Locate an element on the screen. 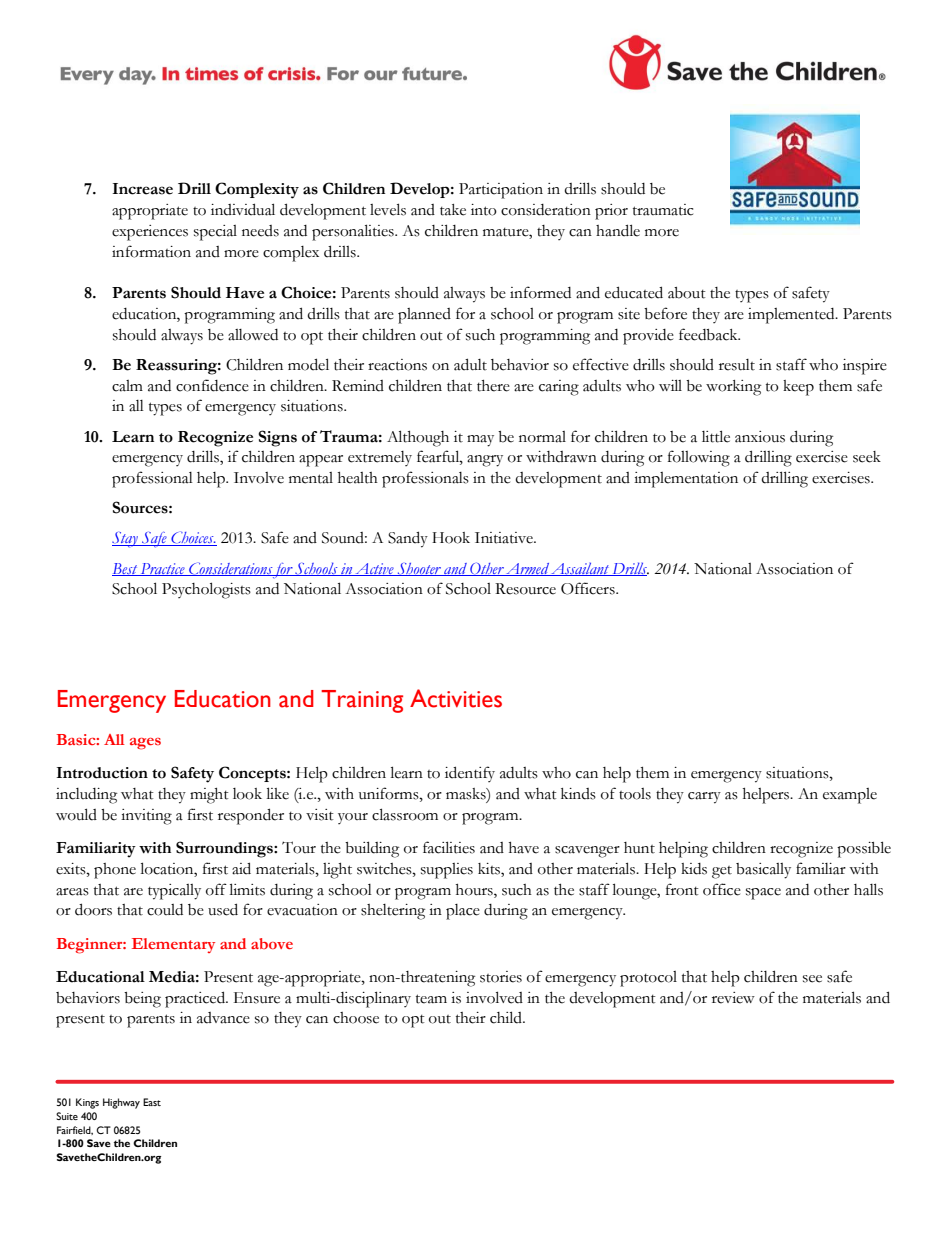 This screenshot has height=1233, width=952. team is located at coordinates (431, 999).
